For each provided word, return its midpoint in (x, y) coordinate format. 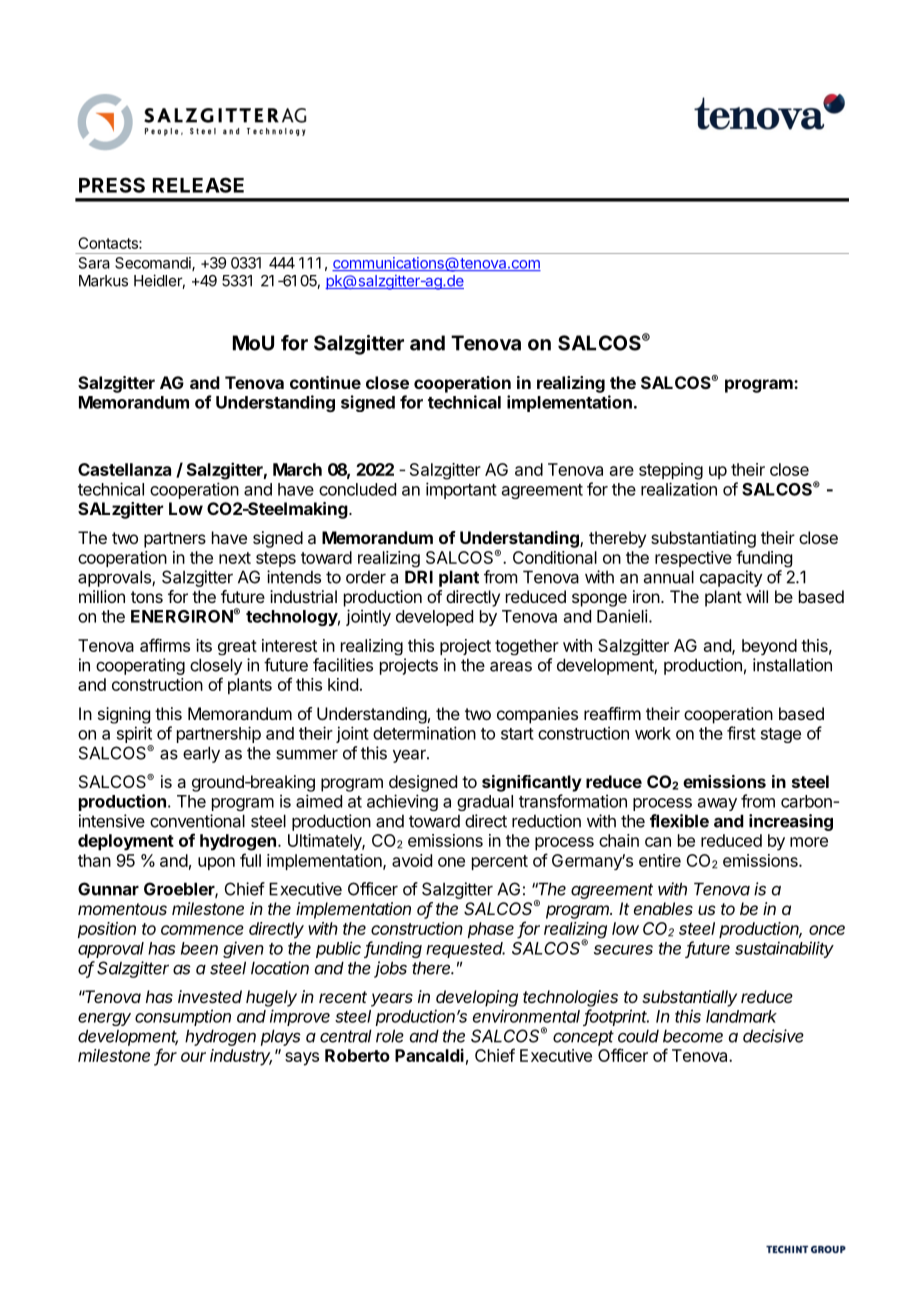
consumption (183, 1017)
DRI (419, 577)
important (461, 490)
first (741, 733)
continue (325, 382)
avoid (412, 860)
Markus (103, 281)
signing (124, 715)
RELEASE (198, 185)
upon (216, 863)
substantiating (703, 539)
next (235, 558)
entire (660, 860)
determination (424, 733)
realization (679, 489)
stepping (671, 471)
